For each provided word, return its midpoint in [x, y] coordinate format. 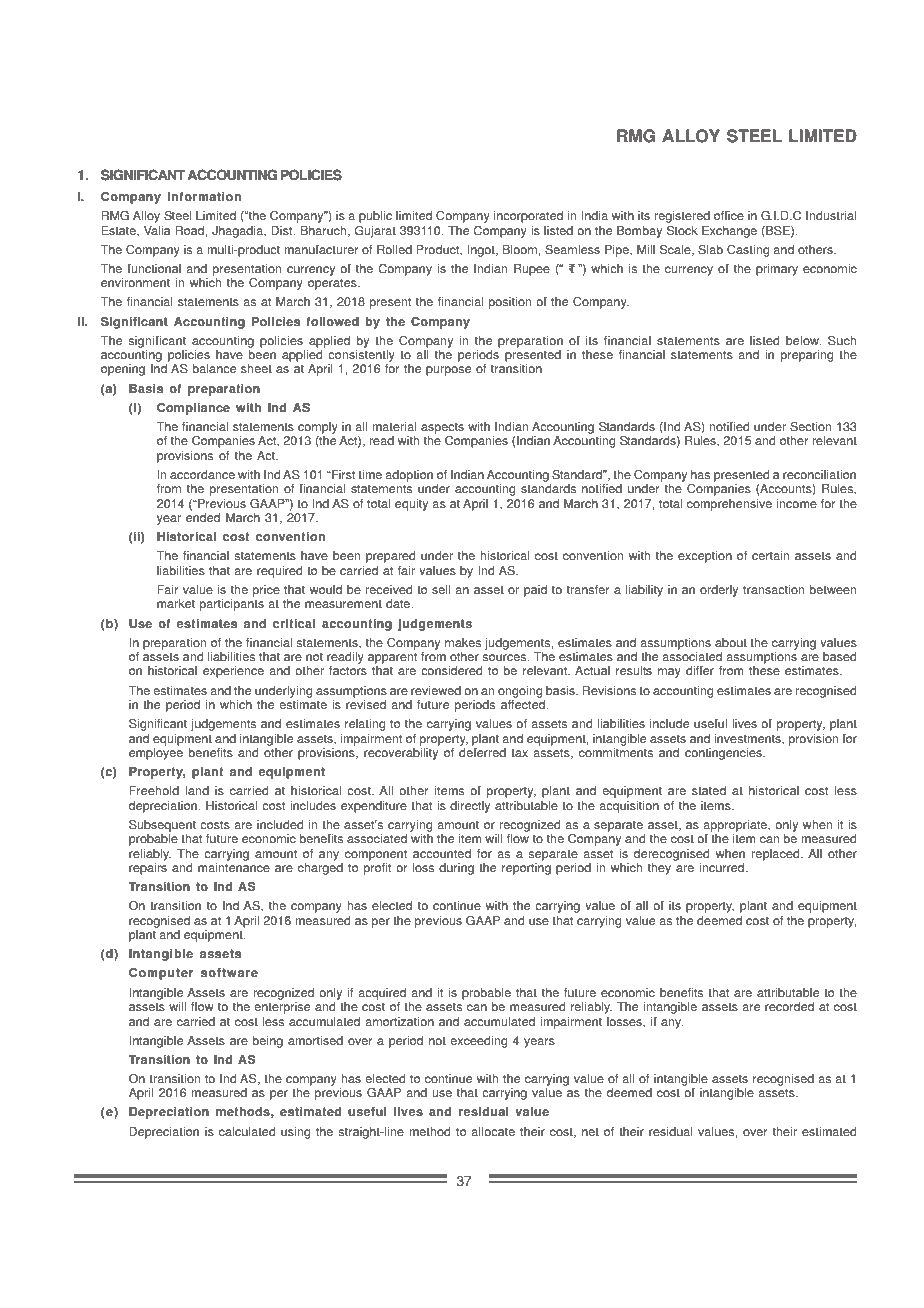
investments [748, 739]
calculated [247, 1132]
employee [156, 754]
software [229, 973]
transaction [773, 590]
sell [441, 590]
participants [232, 605]
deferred [482, 753]
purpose [448, 371]
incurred [723, 868]
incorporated [528, 217]
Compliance [193, 409]
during [456, 869]
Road [190, 231]
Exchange [729, 232]
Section [810, 427]
